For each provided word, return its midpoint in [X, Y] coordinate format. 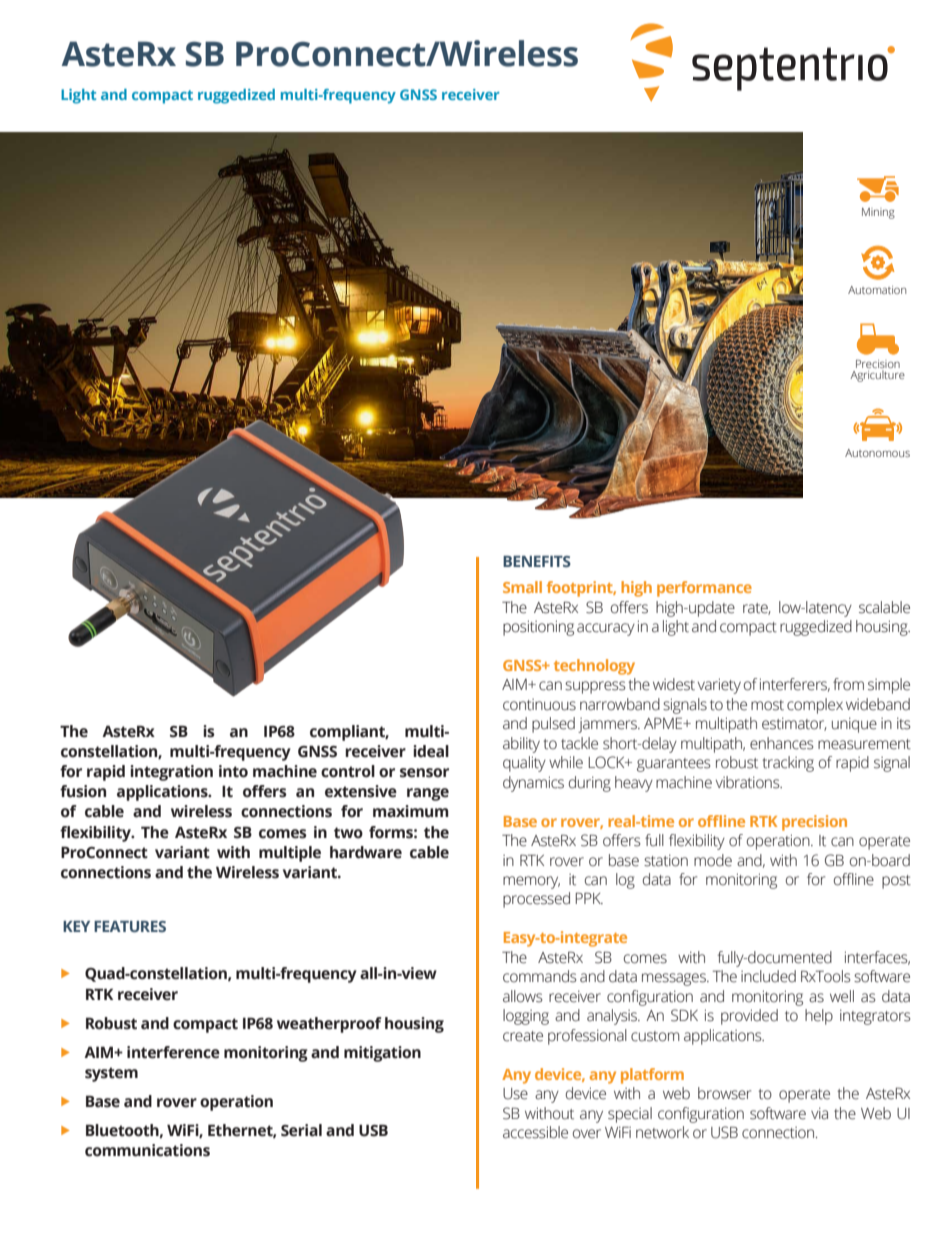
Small [522, 587]
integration [171, 773]
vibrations [749, 782]
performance [704, 589]
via [819, 1113]
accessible [535, 1132]
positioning [538, 628]
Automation [877, 290]
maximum [411, 811]
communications [147, 1150]
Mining [878, 213]
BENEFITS [537, 561]
